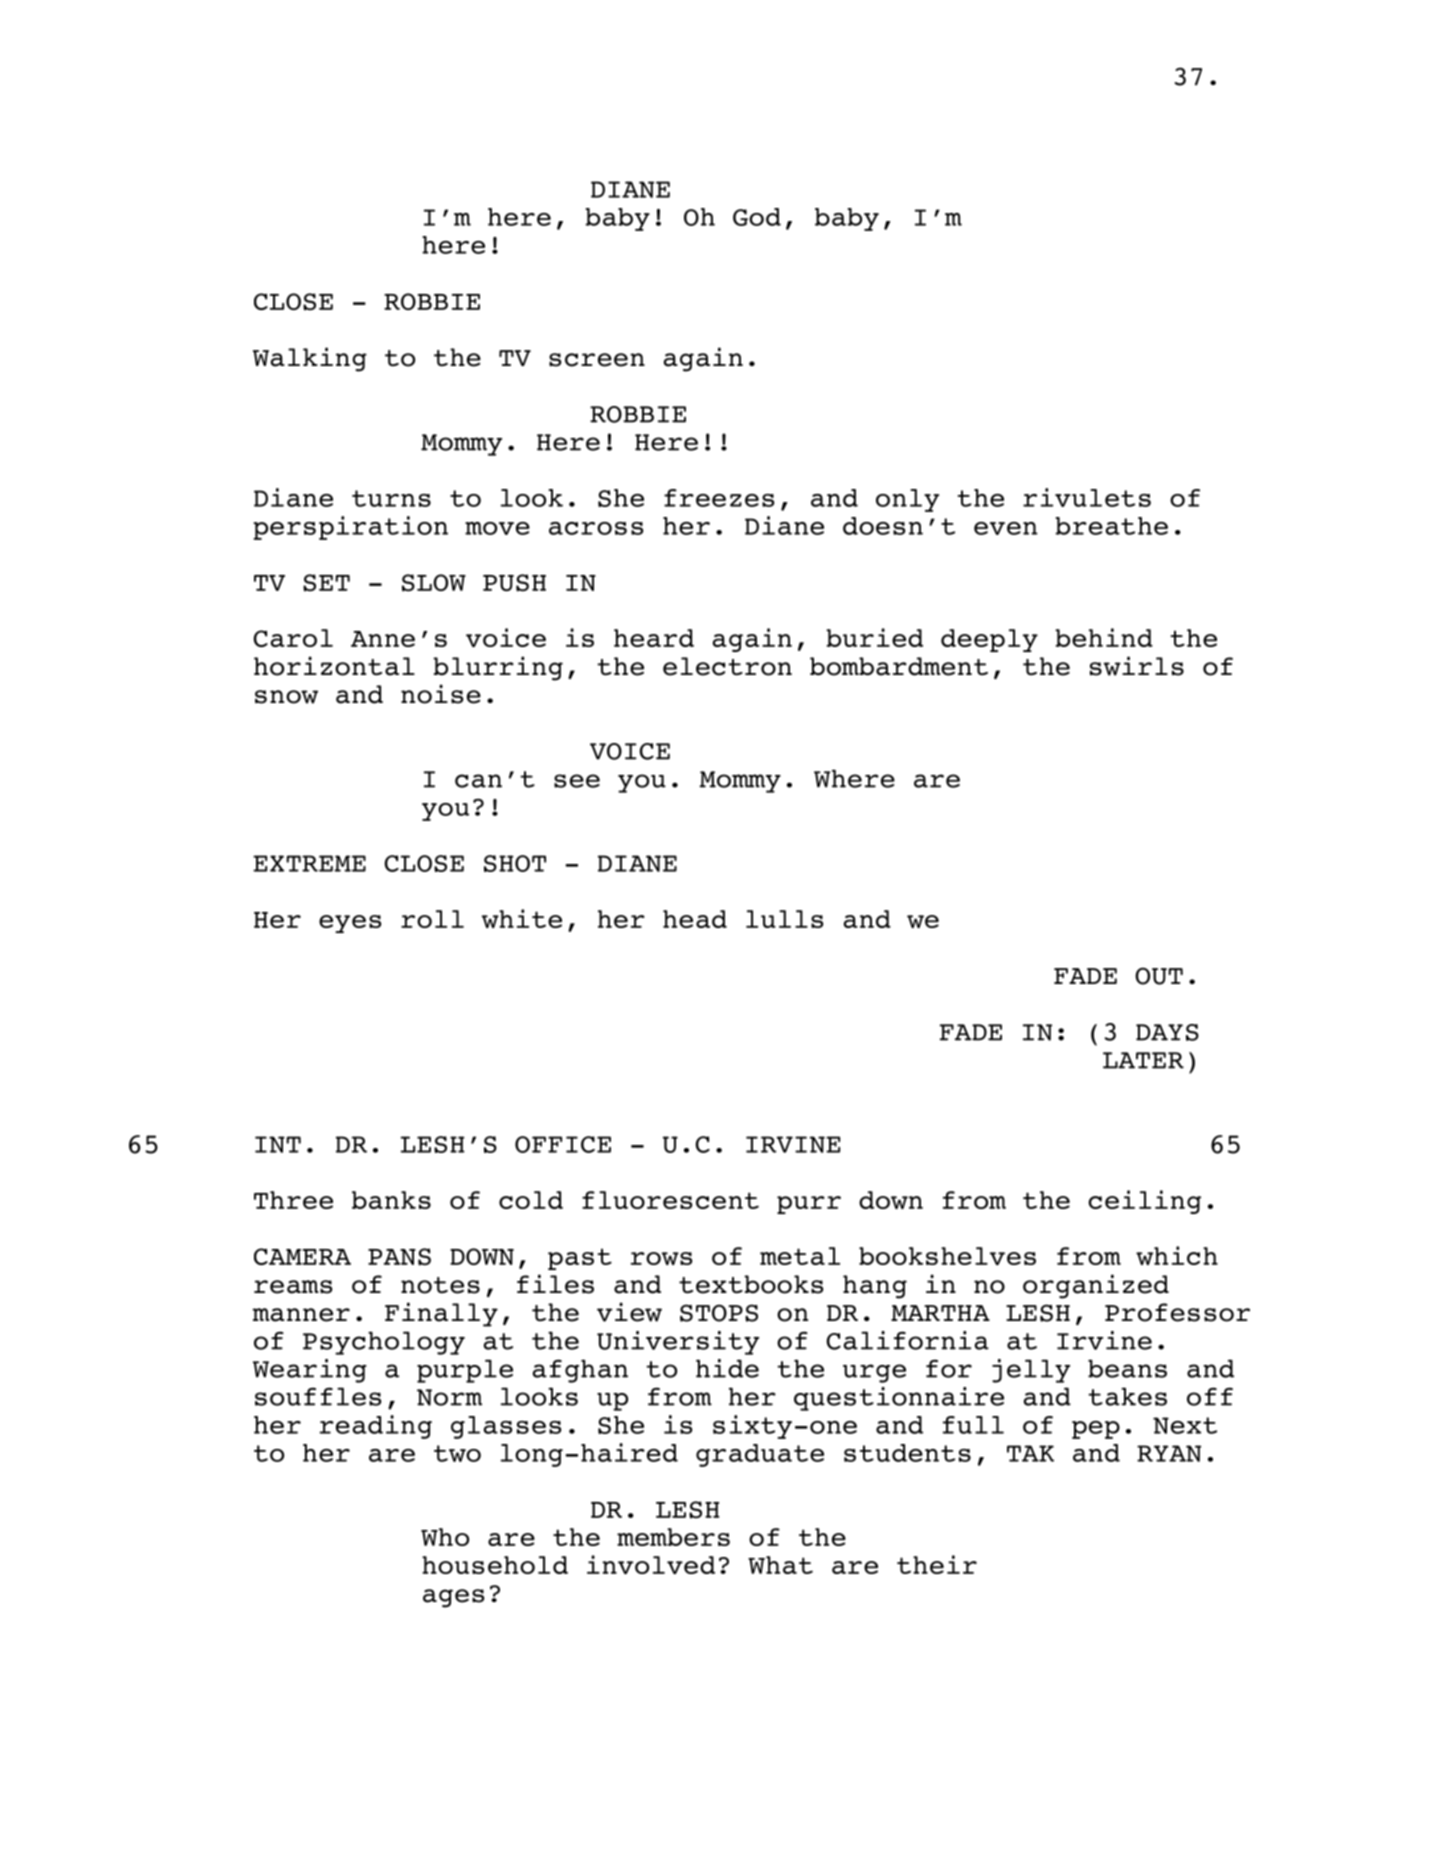 This screenshot has height=1854, width=1432. Describe the element at coordinates (695, 919) in the screenshot. I see `head` at that location.
